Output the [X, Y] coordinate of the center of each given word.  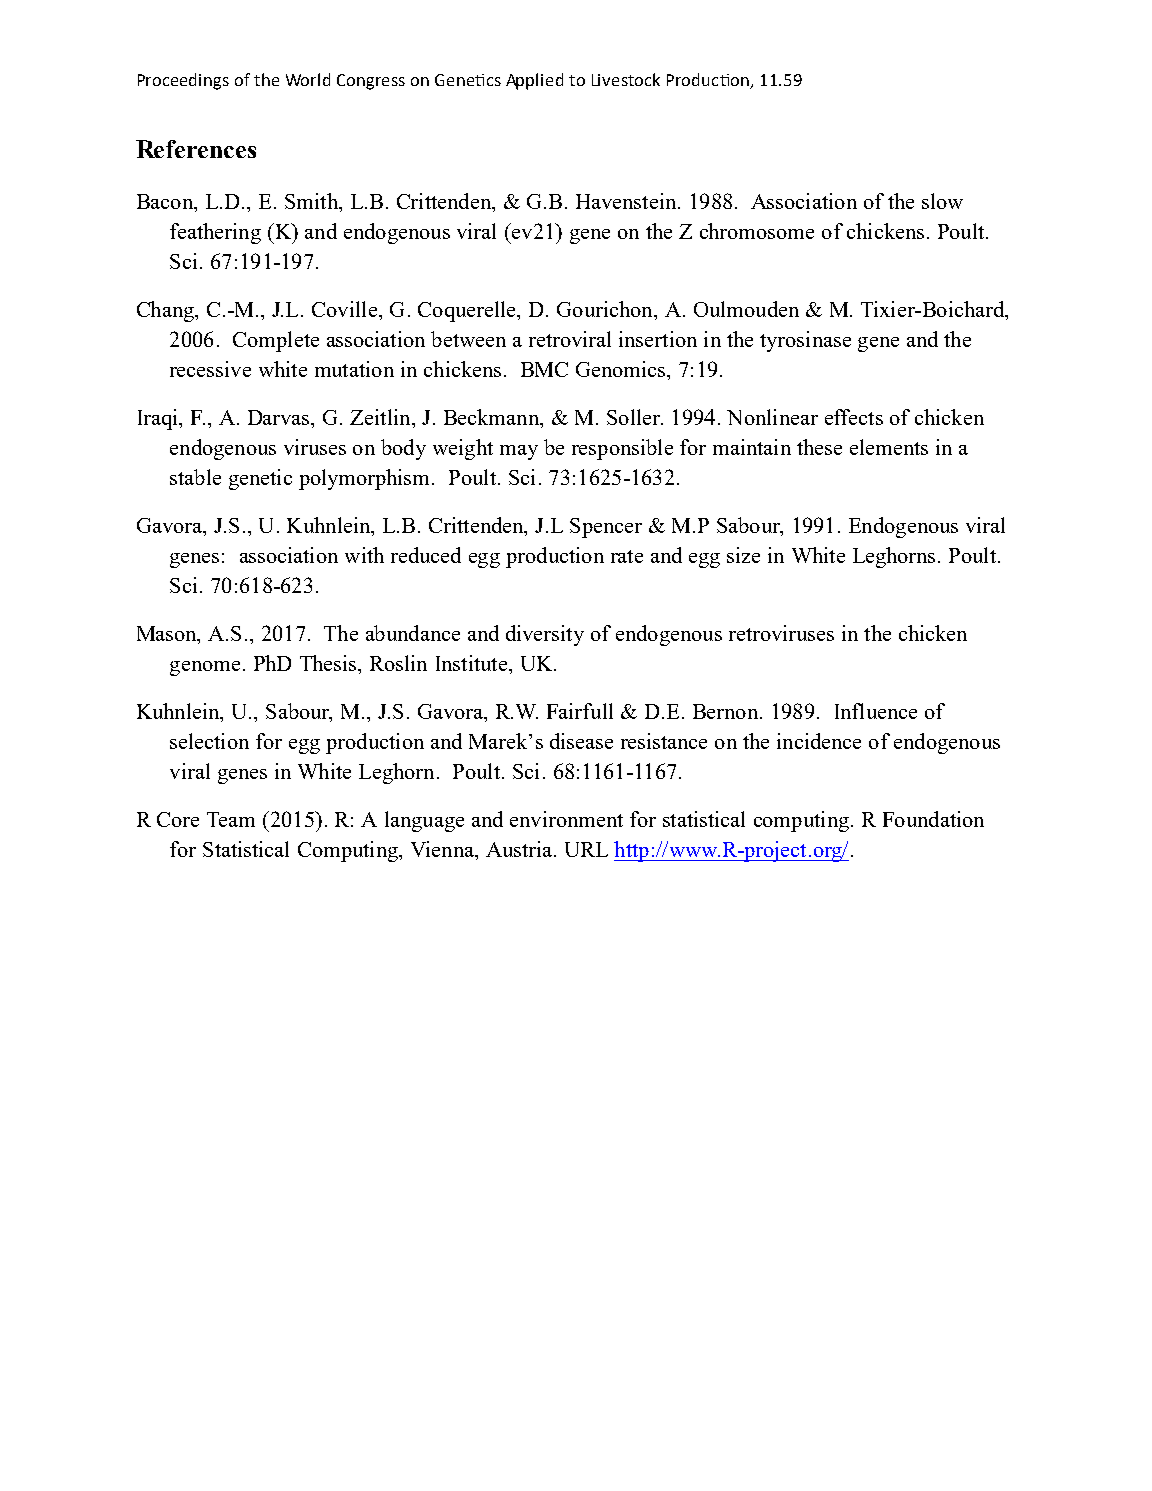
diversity [545, 635]
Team [231, 819]
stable [195, 477]
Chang [166, 311]
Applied [534, 81]
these [819, 447]
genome [205, 668]
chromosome [757, 231]
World [308, 79]
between [468, 339]
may [519, 452]
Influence [876, 711]
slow [942, 201]
